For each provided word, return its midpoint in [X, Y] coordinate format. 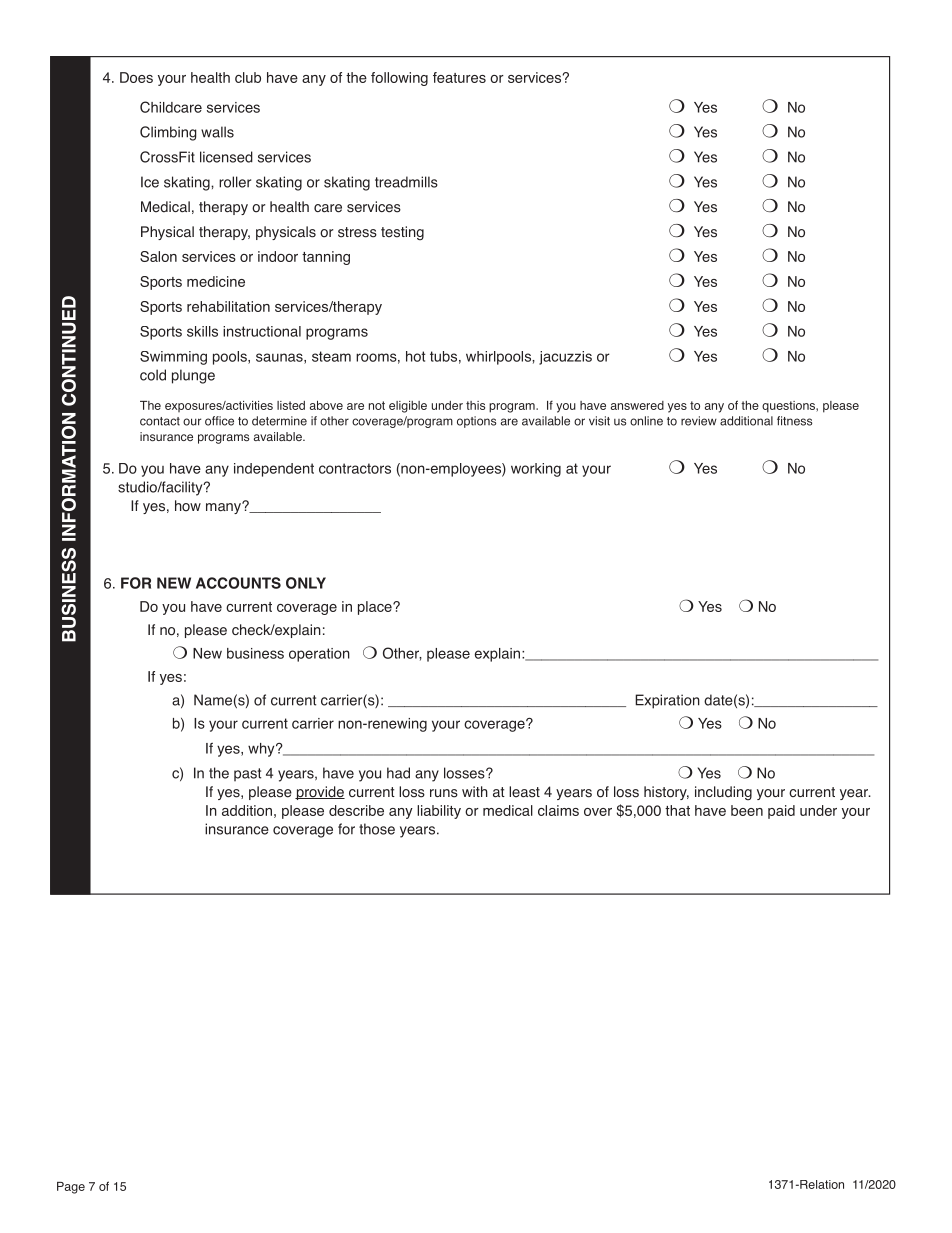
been [747, 810]
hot [416, 356]
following [399, 79]
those [377, 829]
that [677, 810]
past [247, 774]
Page [71, 1188]
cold [153, 375]
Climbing [168, 133]
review [699, 421]
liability [439, 812]
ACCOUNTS [238, 583]
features [459, 77]
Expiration [667, 701]
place [376, 608]
